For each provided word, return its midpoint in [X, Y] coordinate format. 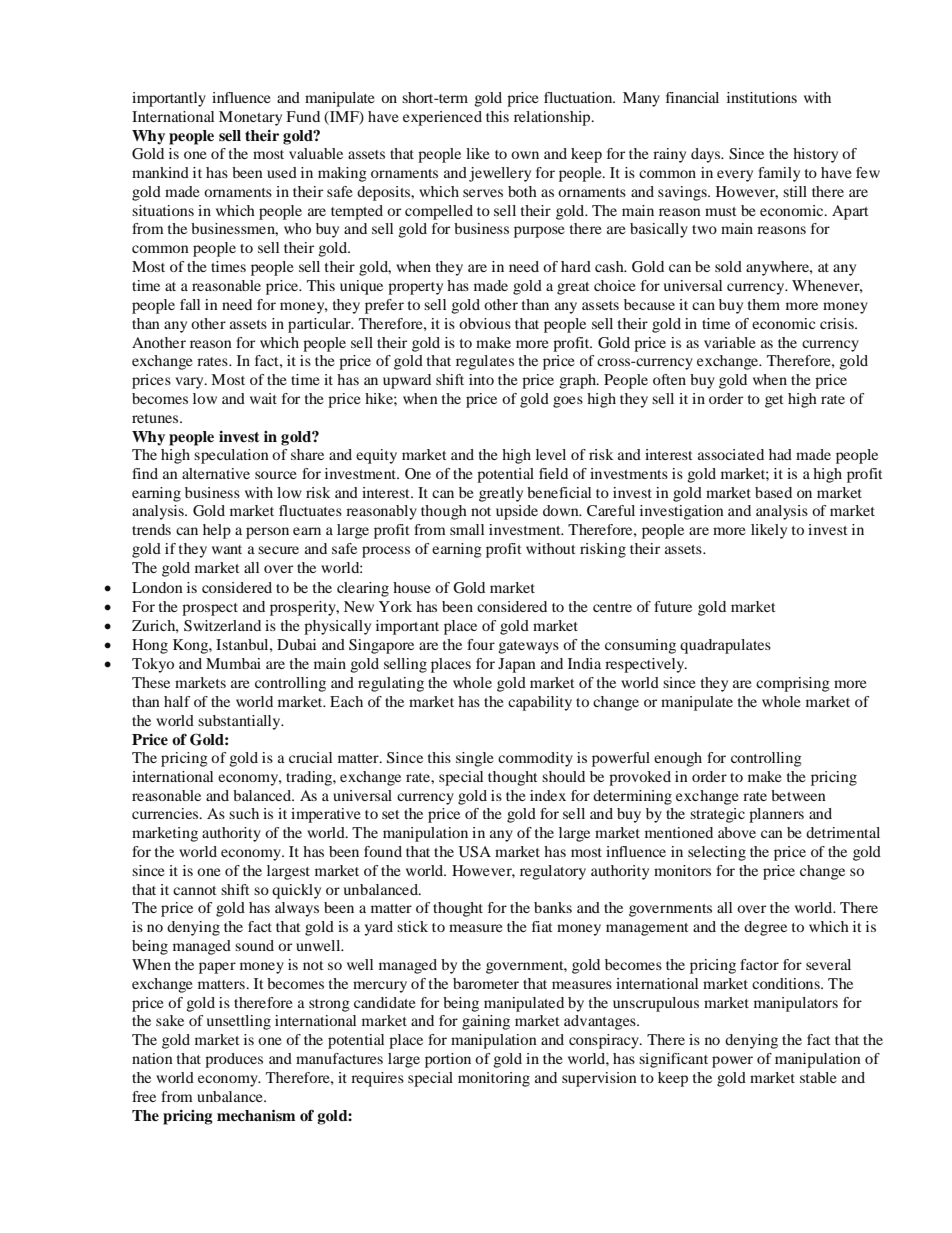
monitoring [494, 1079]
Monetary [250, 118]
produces [234, 1060]
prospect [210, 609]
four [481, 644]
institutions [762, 97]
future [673, 606]
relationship [553, 118]
